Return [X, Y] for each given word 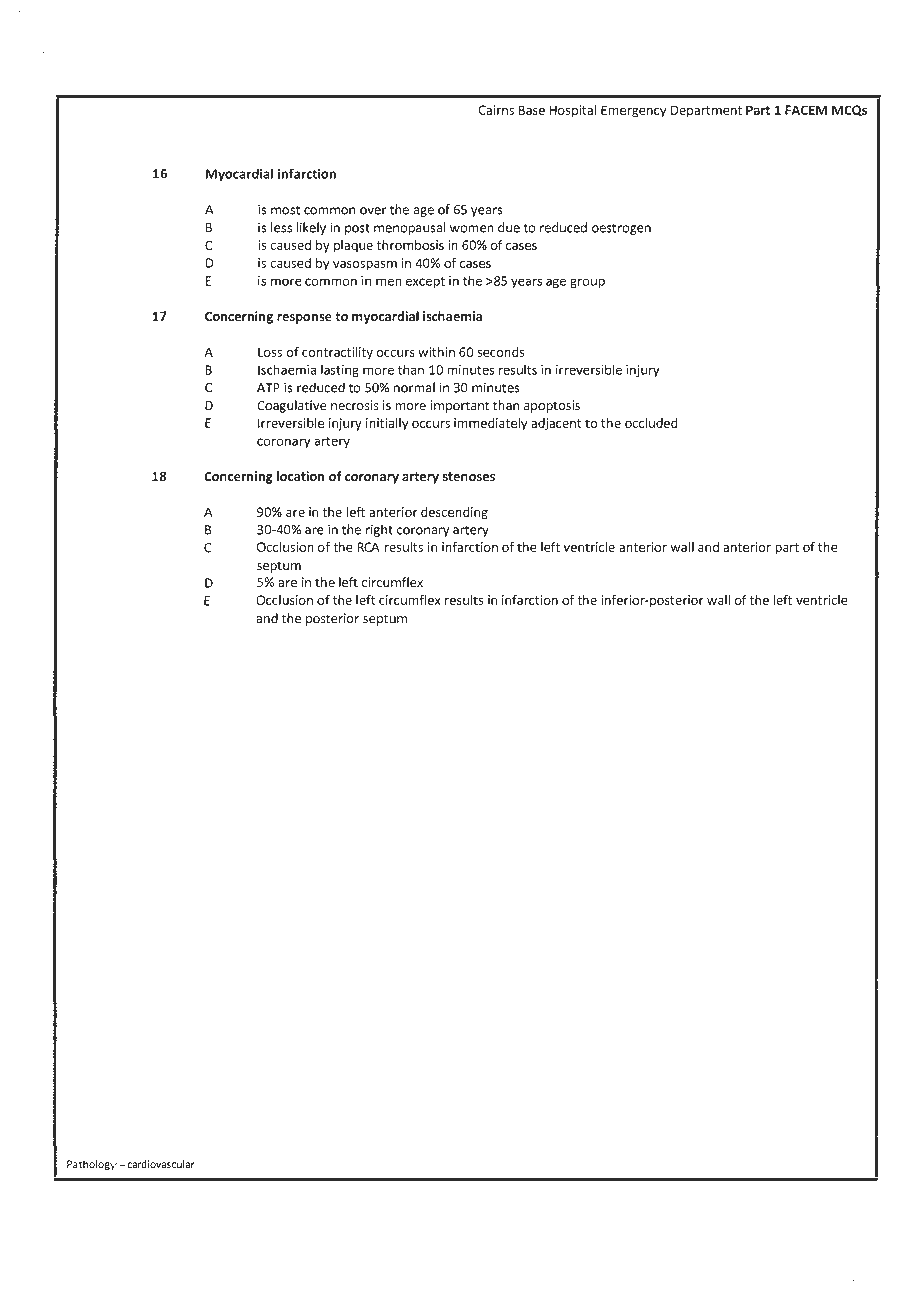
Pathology [92, 1165]
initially [387, 424]
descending [454, 513]
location [300, 476]
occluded [651, 423]
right [379, 530]
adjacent [556, 424]
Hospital [573, 111]
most [285, 210]
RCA [369, 547]
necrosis [354, 405]
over [373, 211]
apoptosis [552, 406]
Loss [270, 352]
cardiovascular [161, 1164]
